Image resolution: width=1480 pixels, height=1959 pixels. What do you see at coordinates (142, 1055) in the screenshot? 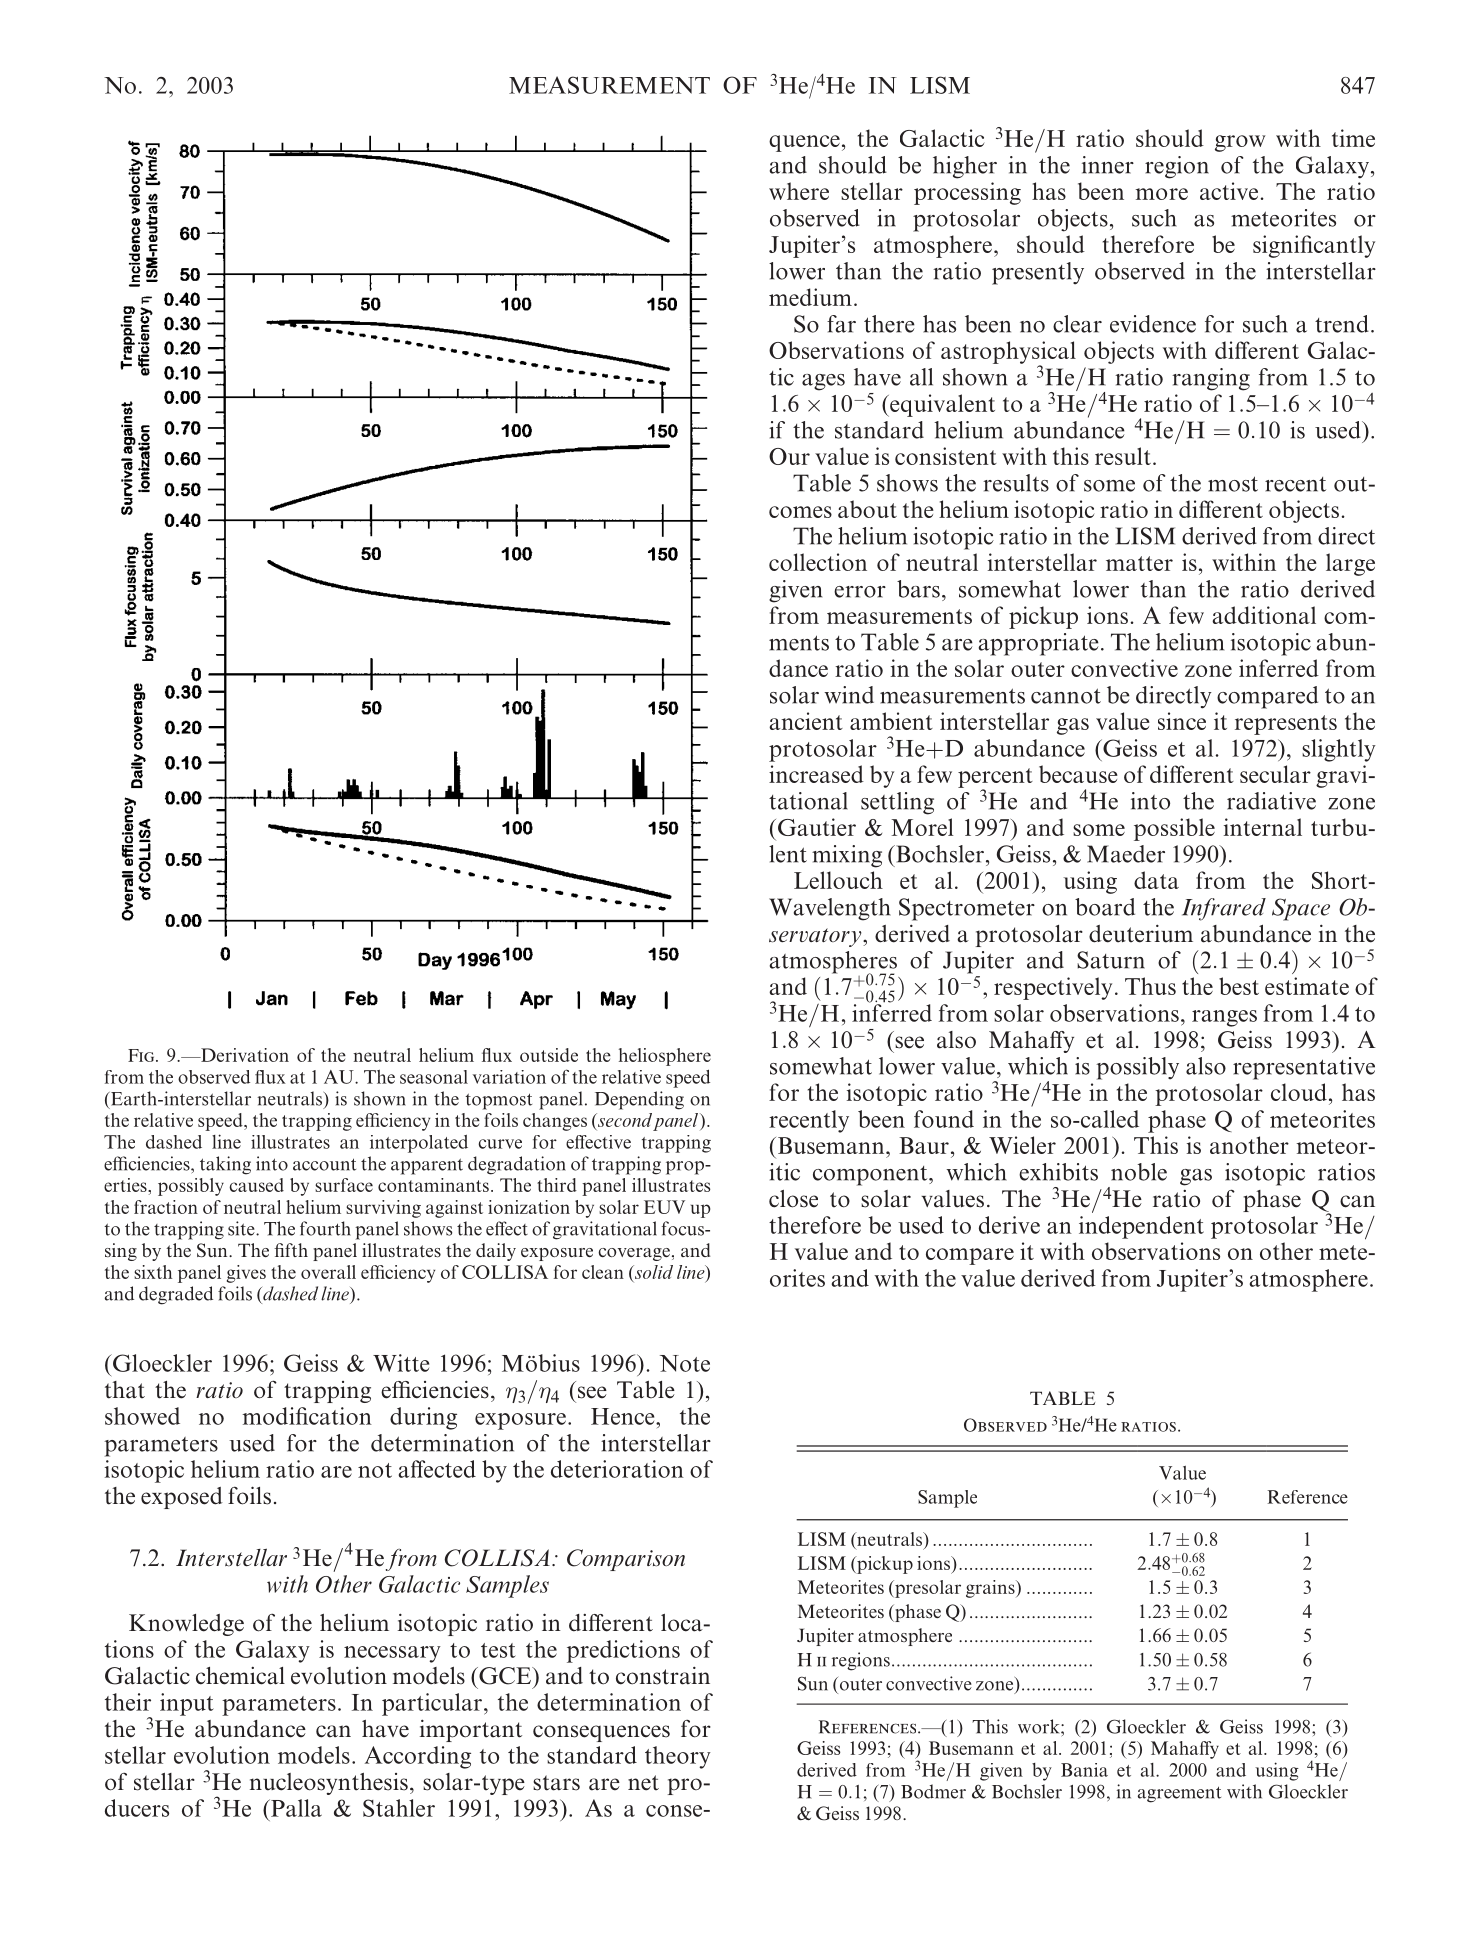
I see `Fig` at bounding box center [142, 1055].
